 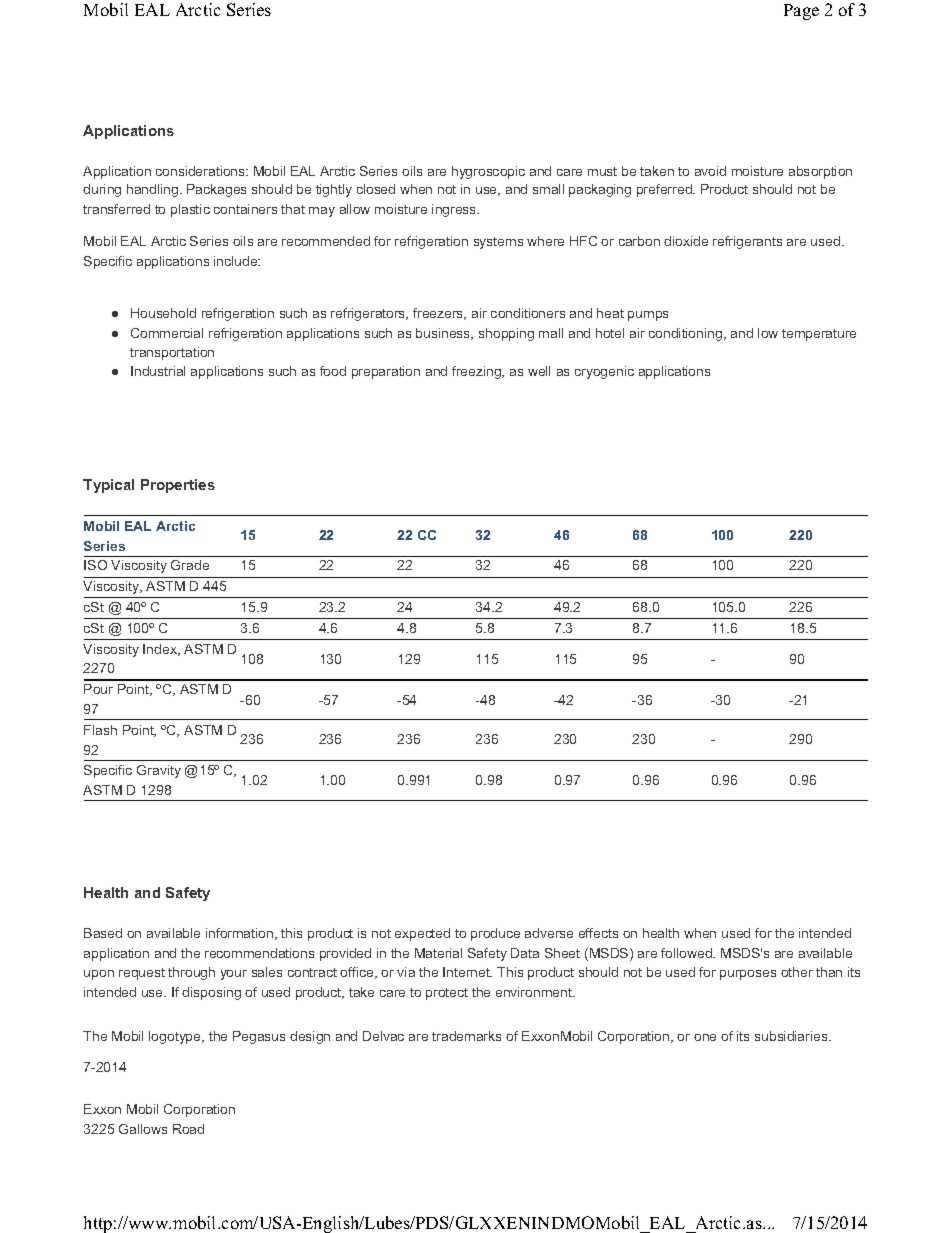 What do you see at coordinates (488, 172) in the page?
I see `hygroscopic` at bounding box center [488, 172].
